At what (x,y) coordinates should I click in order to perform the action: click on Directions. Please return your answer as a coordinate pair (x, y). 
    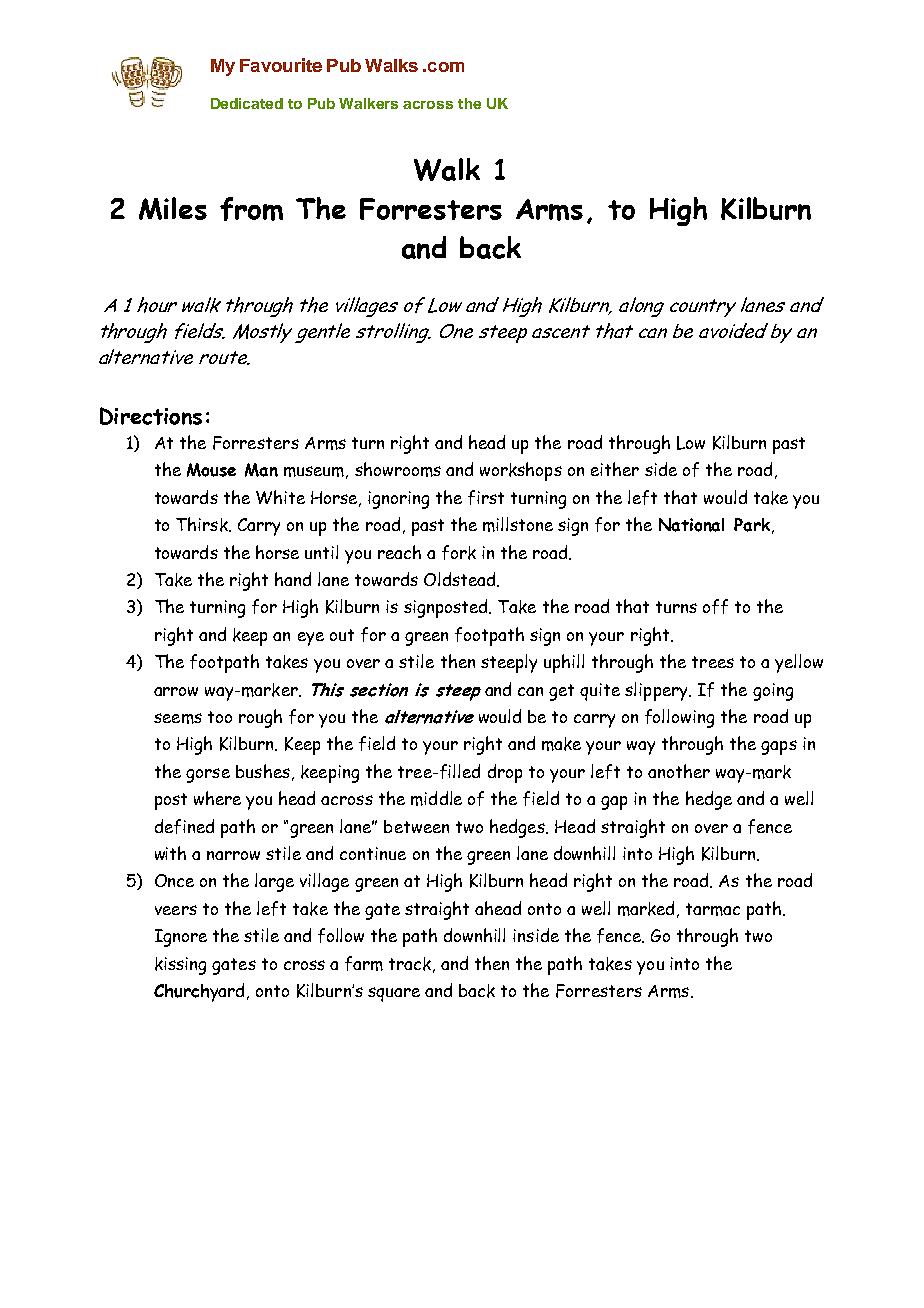
    Looking at the image, I should click on (151, 416).
